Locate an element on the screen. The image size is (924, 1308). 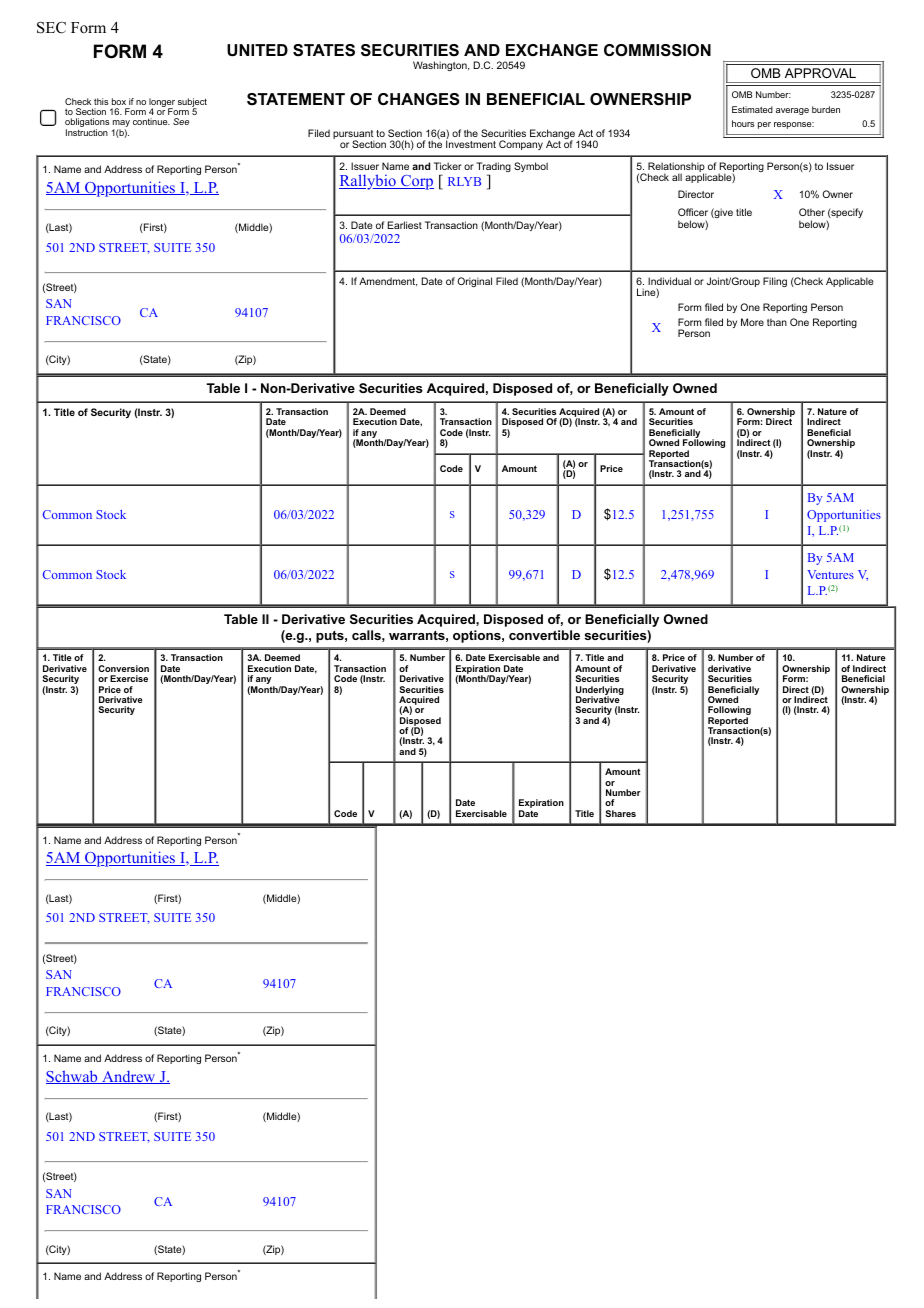
Underlying is located at coordinates (600, 691).
